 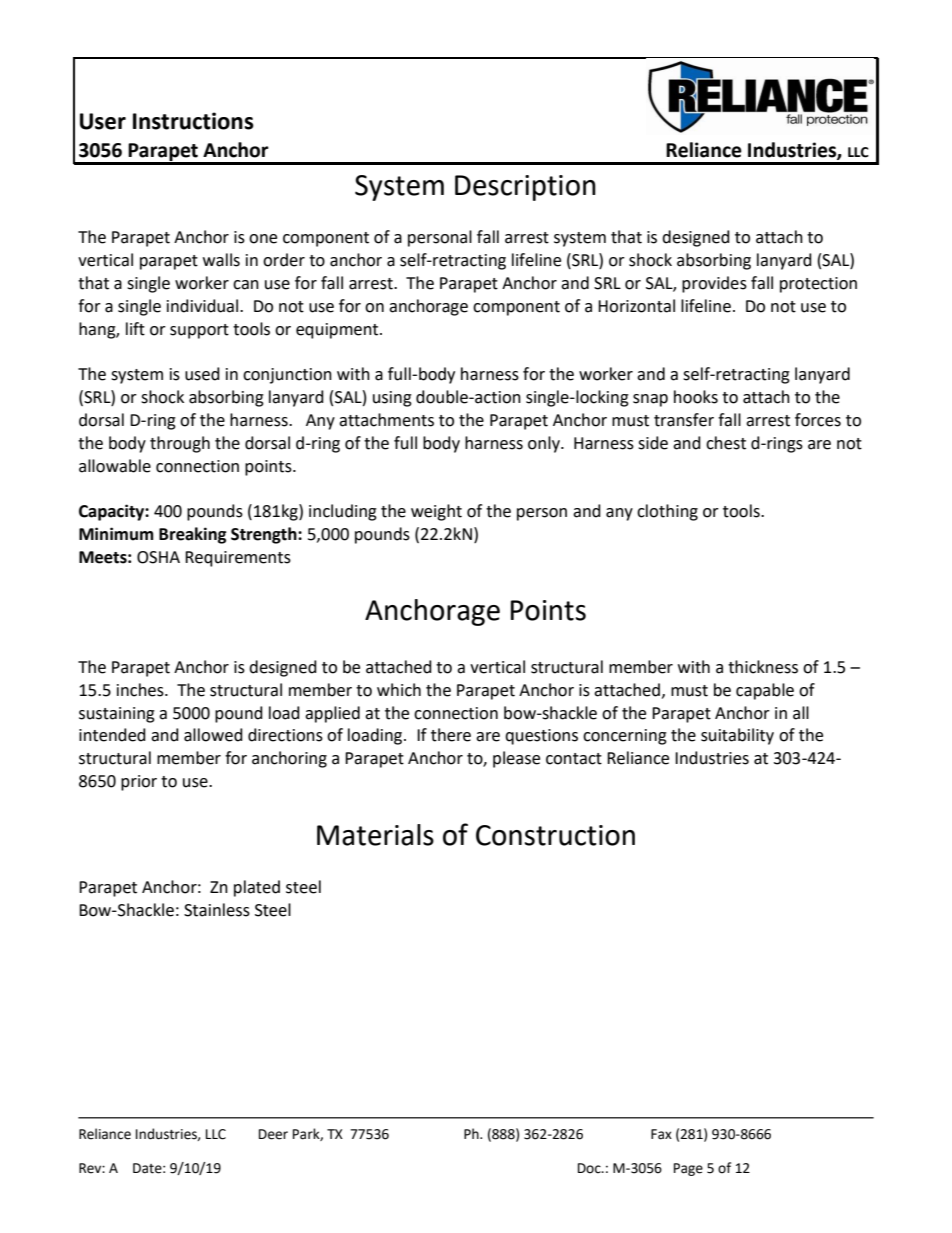 I want to click on provides, so click(x=714, y=284).
